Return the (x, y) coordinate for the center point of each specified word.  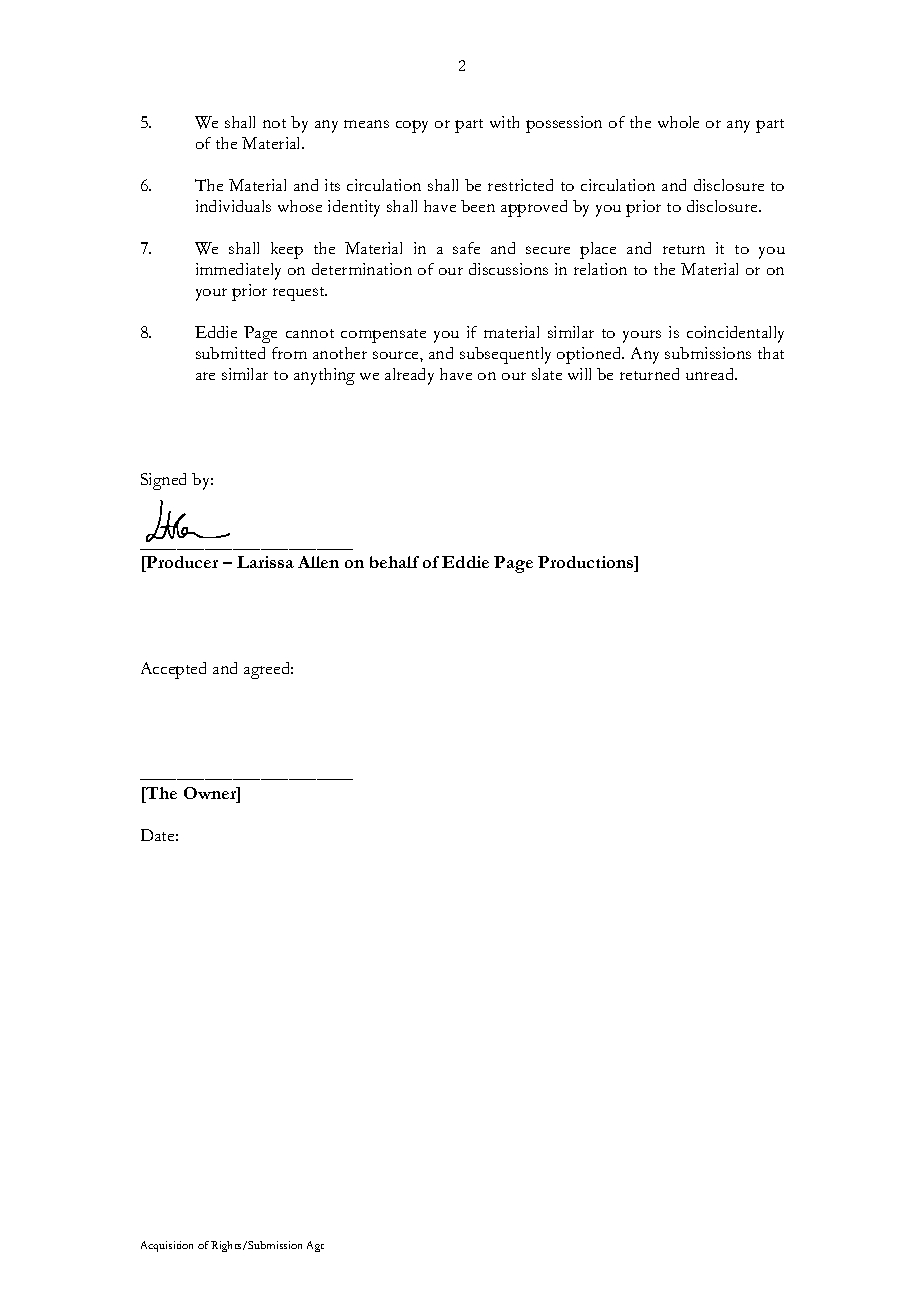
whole (678, 122)
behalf (394, 562)
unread (711, 374)
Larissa (265, 562)
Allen (318, 562)
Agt (315, 1246)
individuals (233, 206)
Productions (587, 564)
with (504, 122)
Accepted (173, 670)
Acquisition (167, 1246)
